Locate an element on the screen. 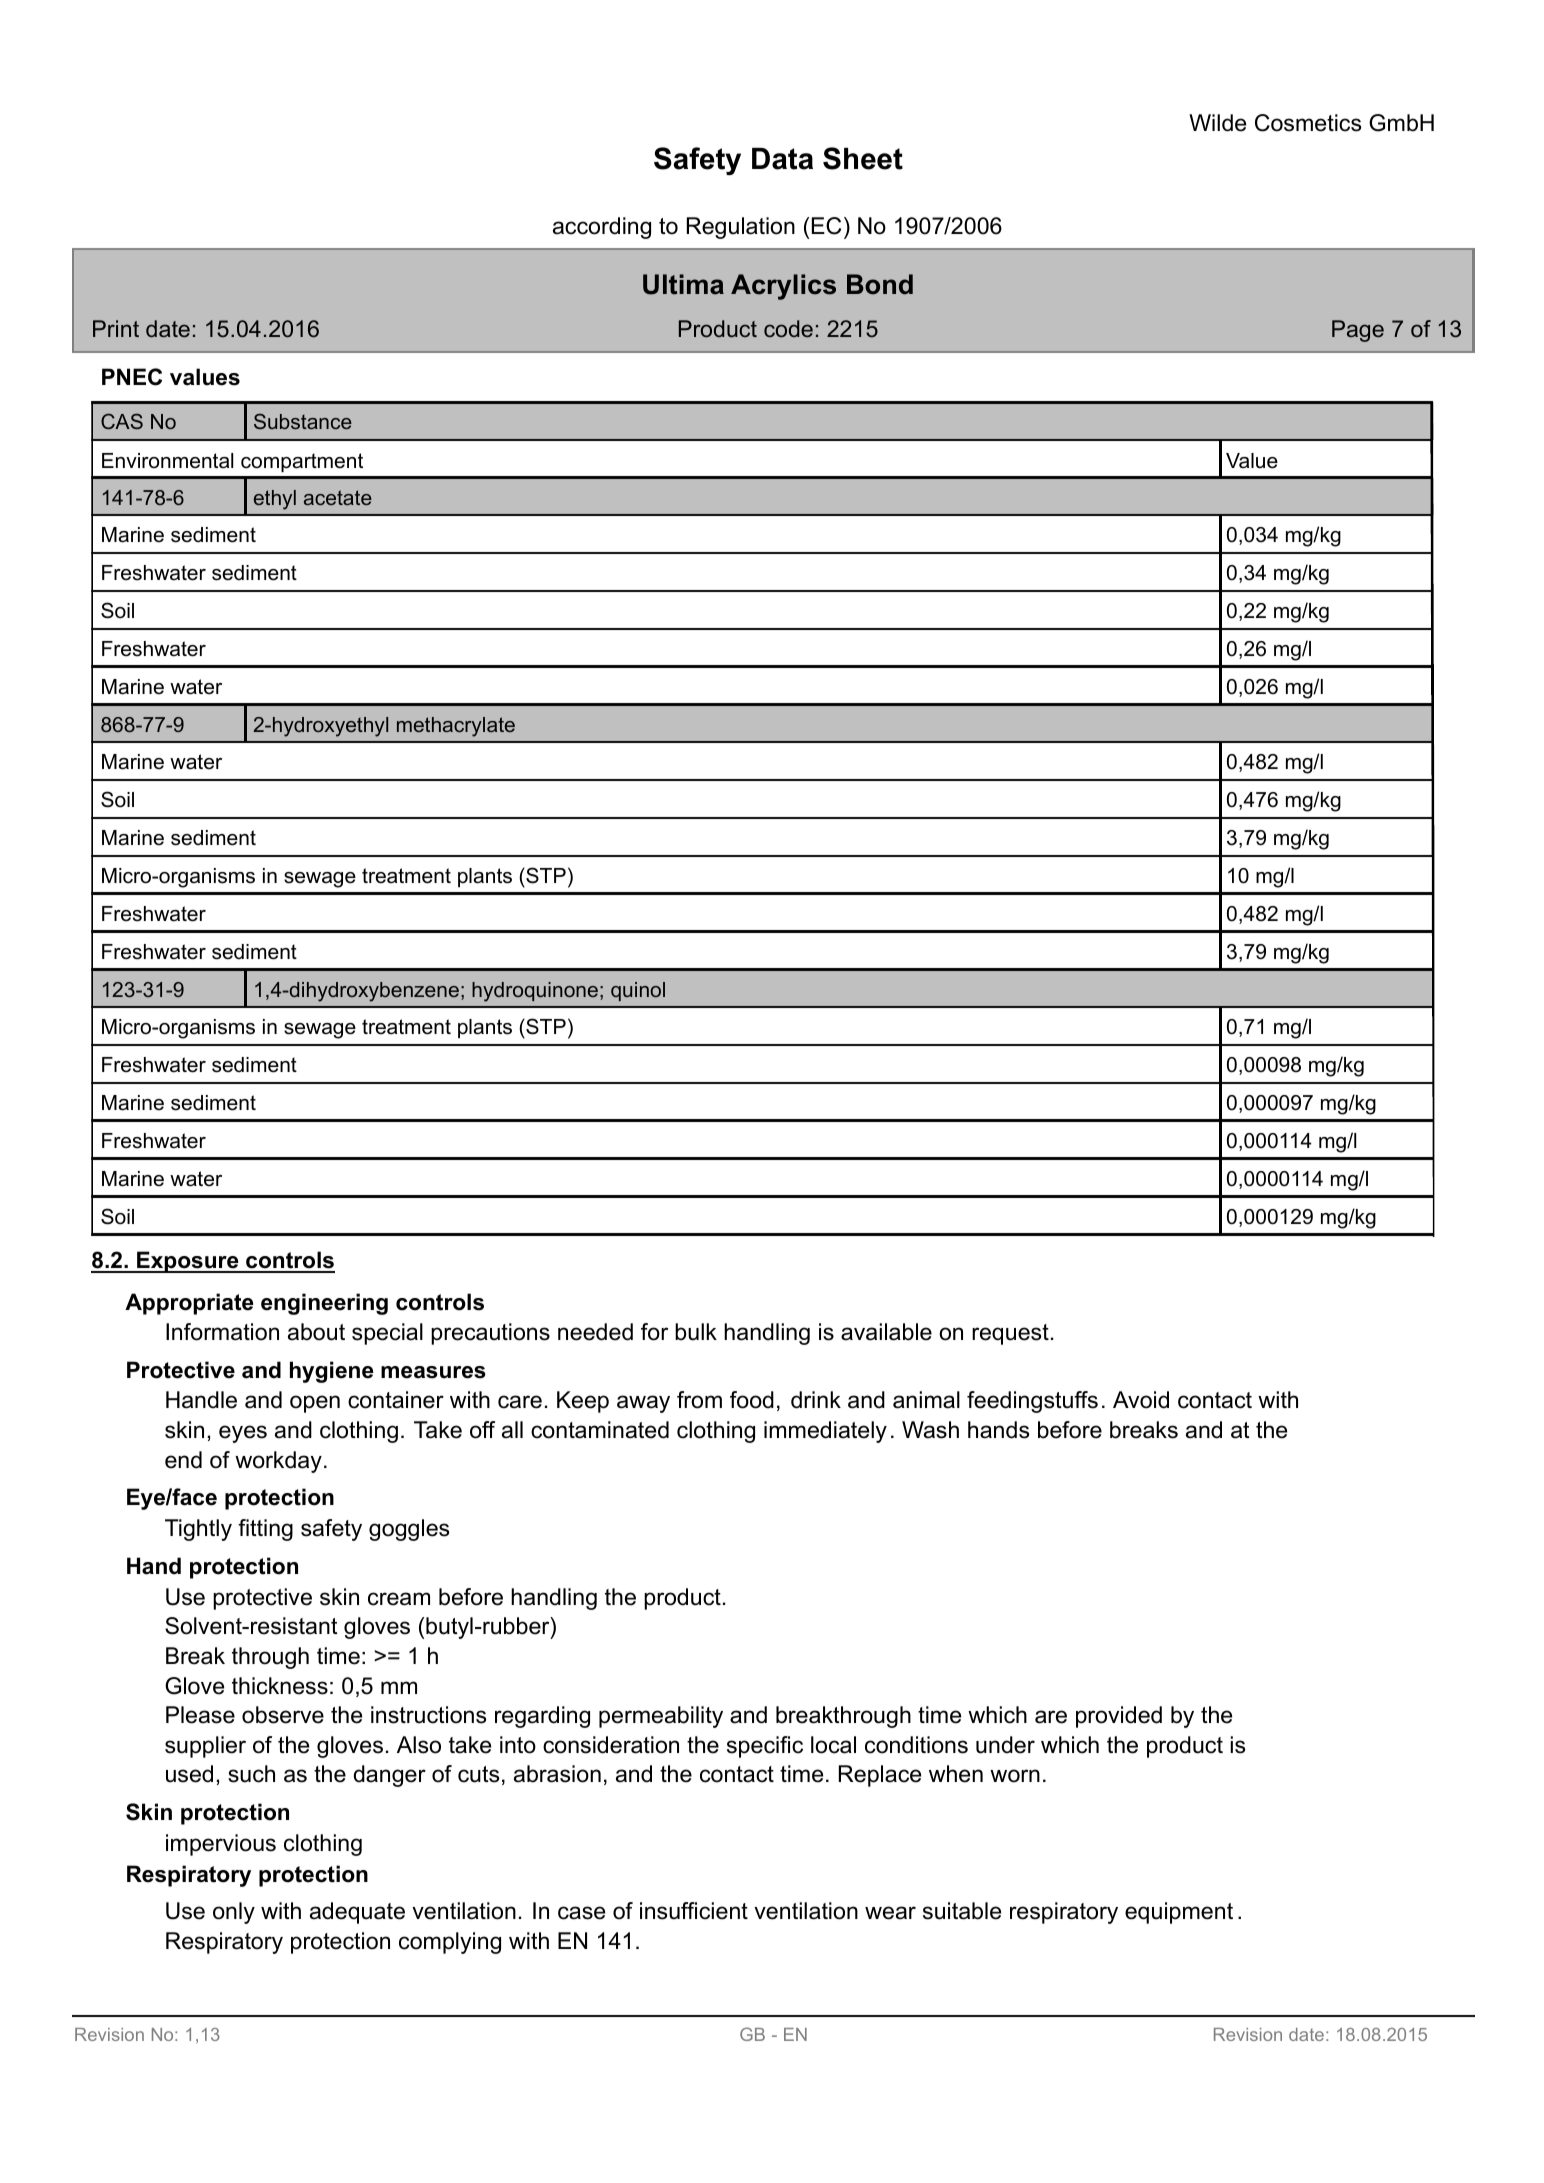 The height and width of the screenshot is (2183, 1544). Print is located at coordinates (116, 328).
